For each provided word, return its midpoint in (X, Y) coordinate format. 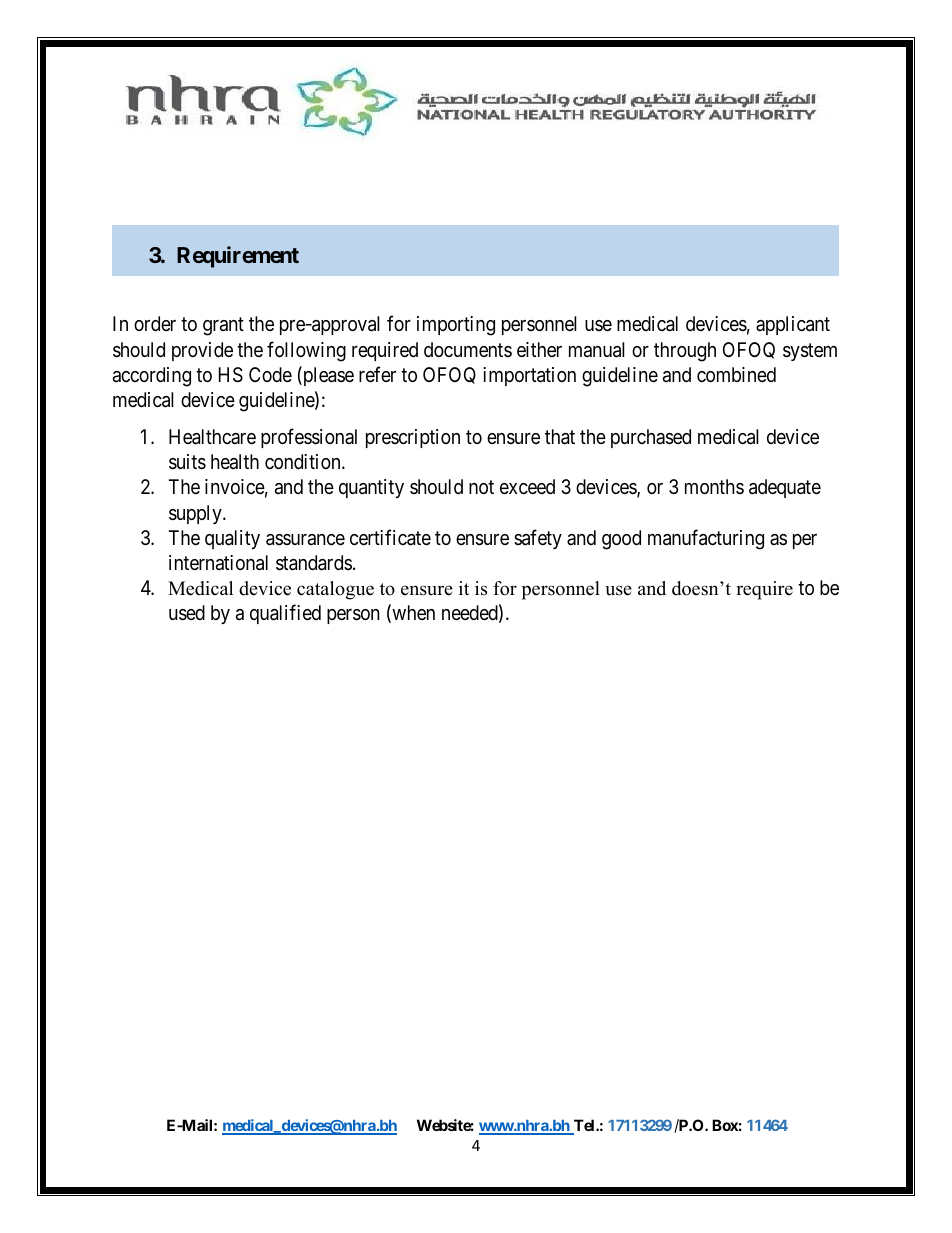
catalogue (335, 590)
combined (736, 374)
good (621, 540)
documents (468, 349)
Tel (584, 1126)
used (187, 613)
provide (202, 351)
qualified (285, 614)
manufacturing (706, 539)
